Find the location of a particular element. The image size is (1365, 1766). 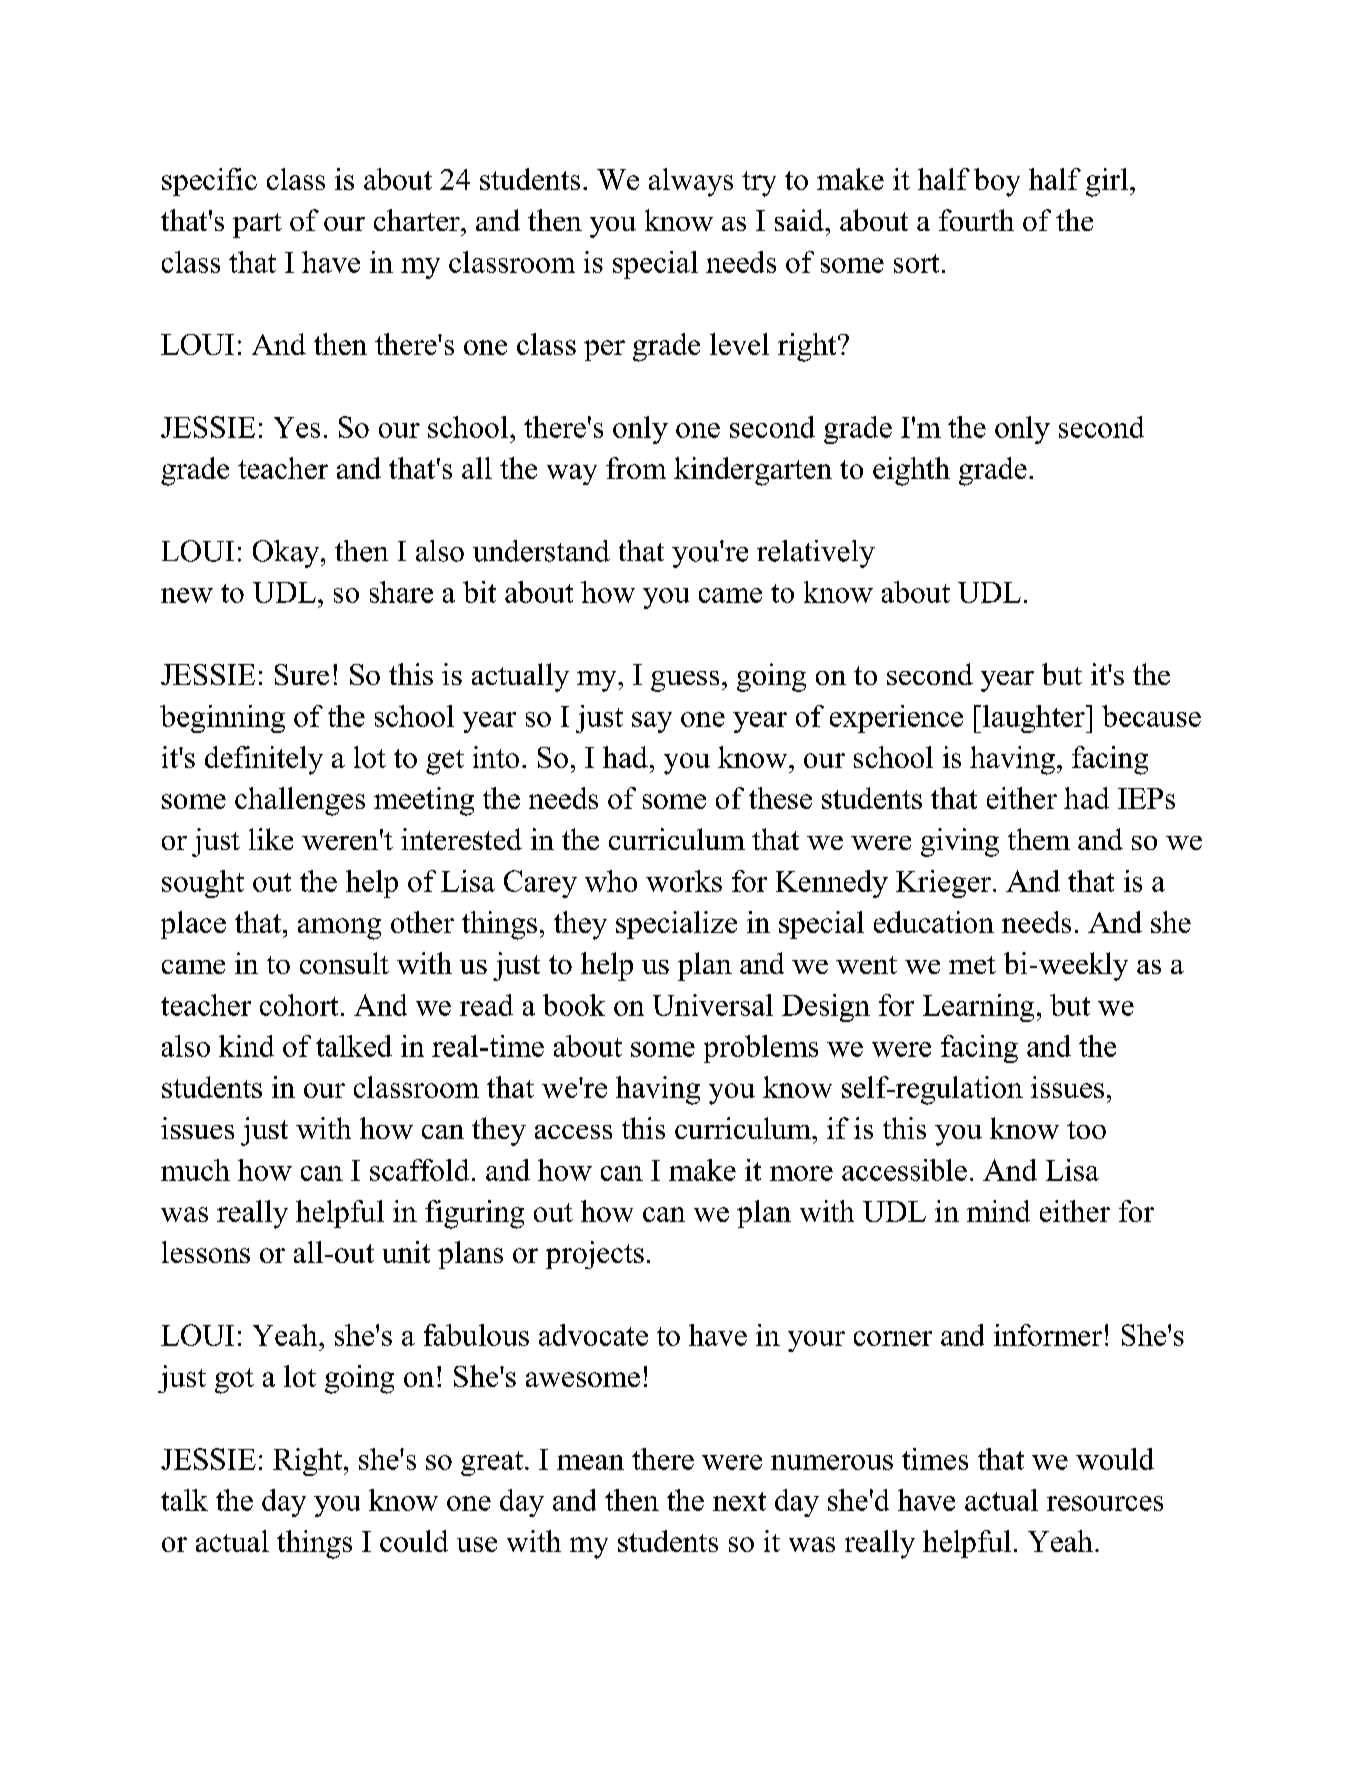

works is located at coordinates (684, 881).
